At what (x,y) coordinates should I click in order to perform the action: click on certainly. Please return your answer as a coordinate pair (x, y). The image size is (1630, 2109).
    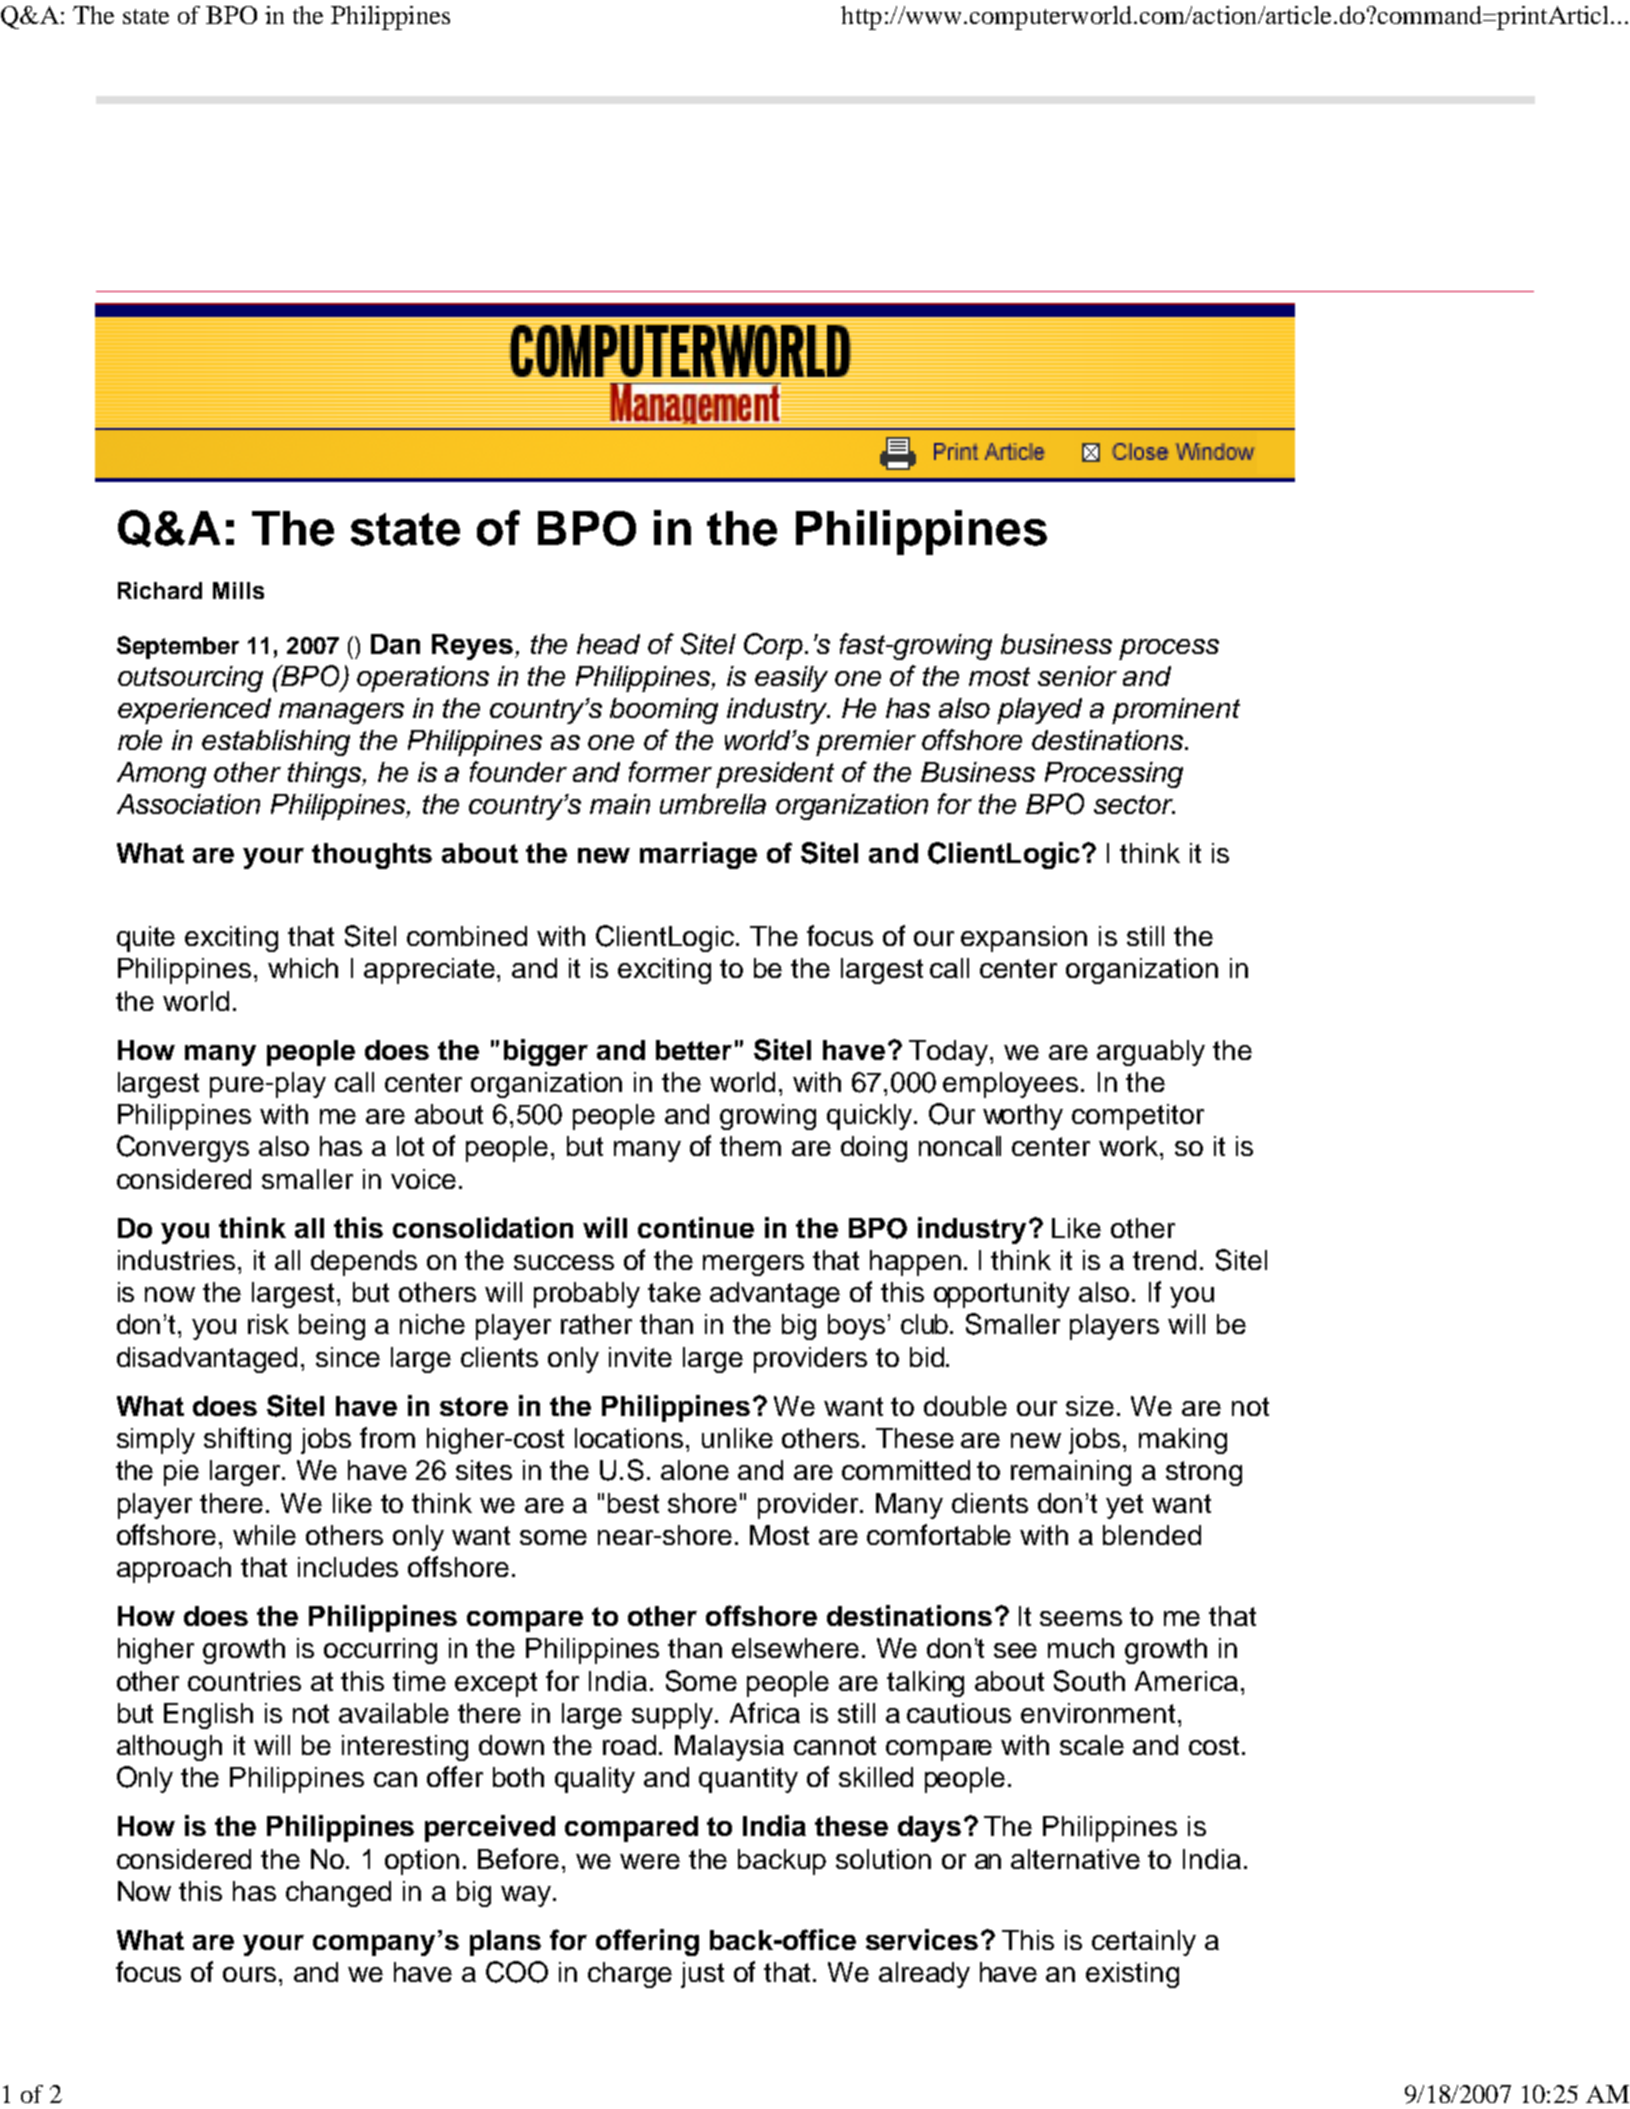
    Looking at the image, I should click on (1144, 1943).
